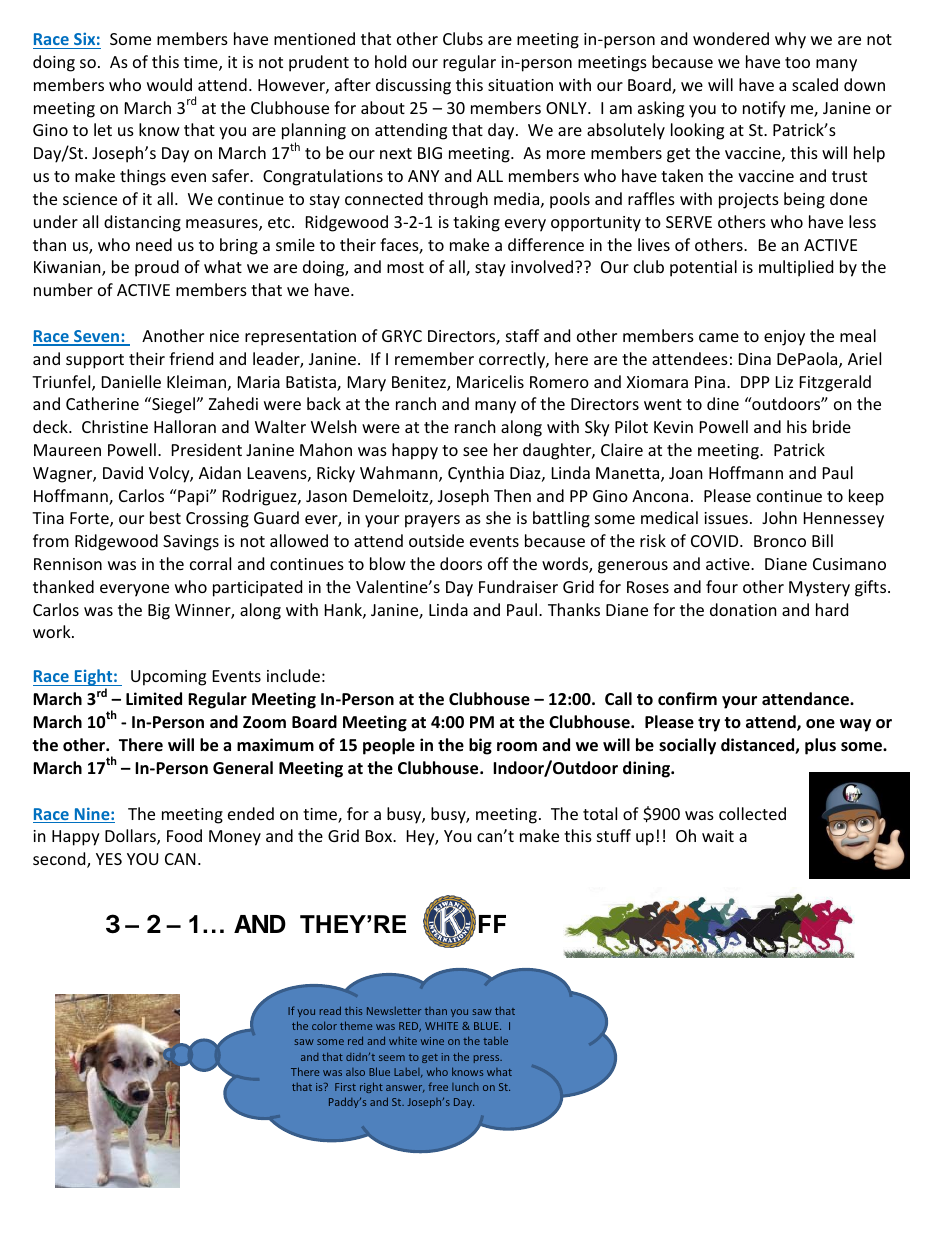 The height and width of the document is (1233, 952). Describe the element at coordinates (413, 86) in the document. I see `discussing` at that location.
